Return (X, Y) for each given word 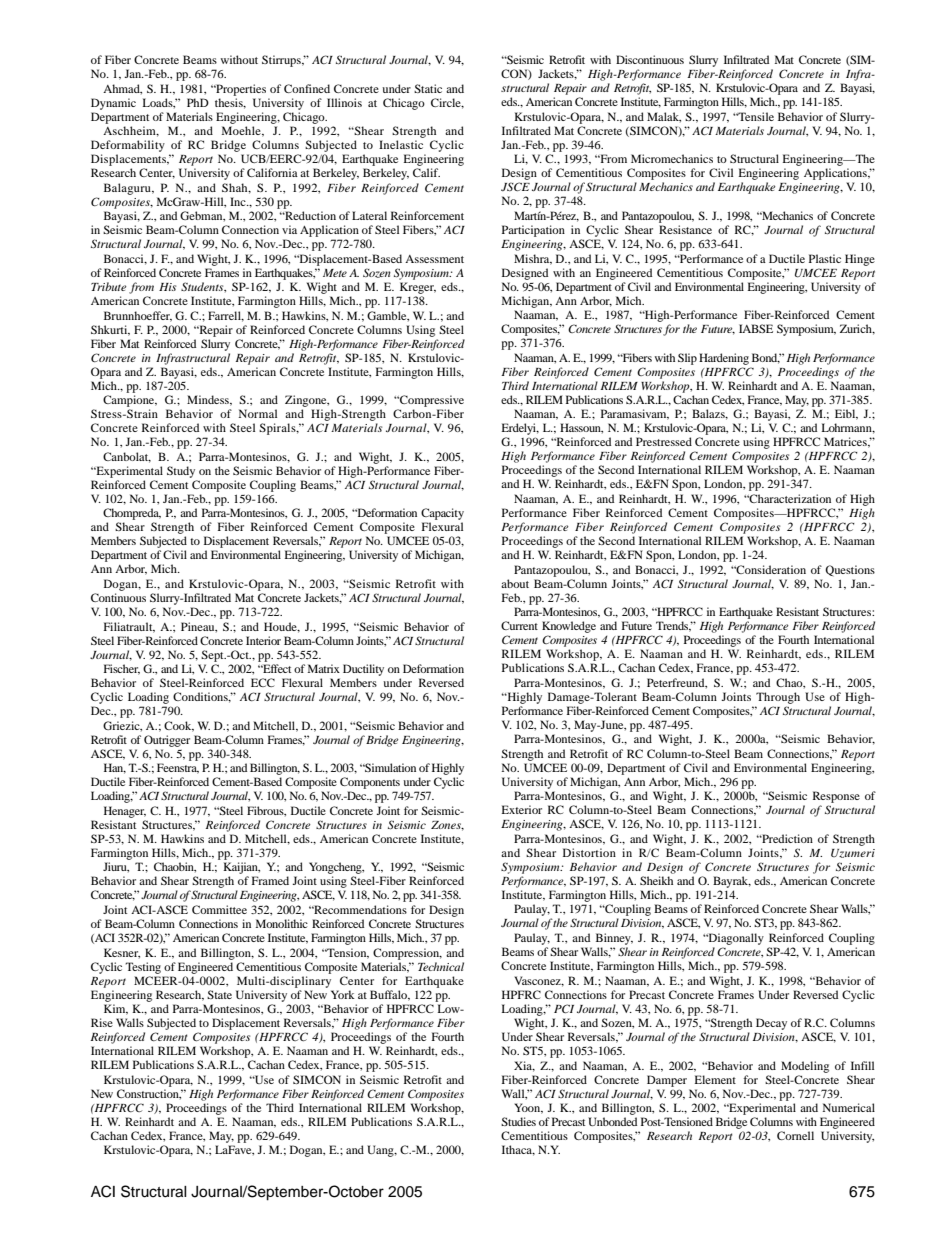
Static (428, 88)
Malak (664, 117)
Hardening (724, 359)
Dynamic (113, 104)
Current (519, 625)
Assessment (434, 259)
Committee (219, 909)
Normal (258, 413)
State (219, 994)
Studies (518, 1121)
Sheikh (656, 880)
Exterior (522, 809)
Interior (263, 640)
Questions (850, 571)
